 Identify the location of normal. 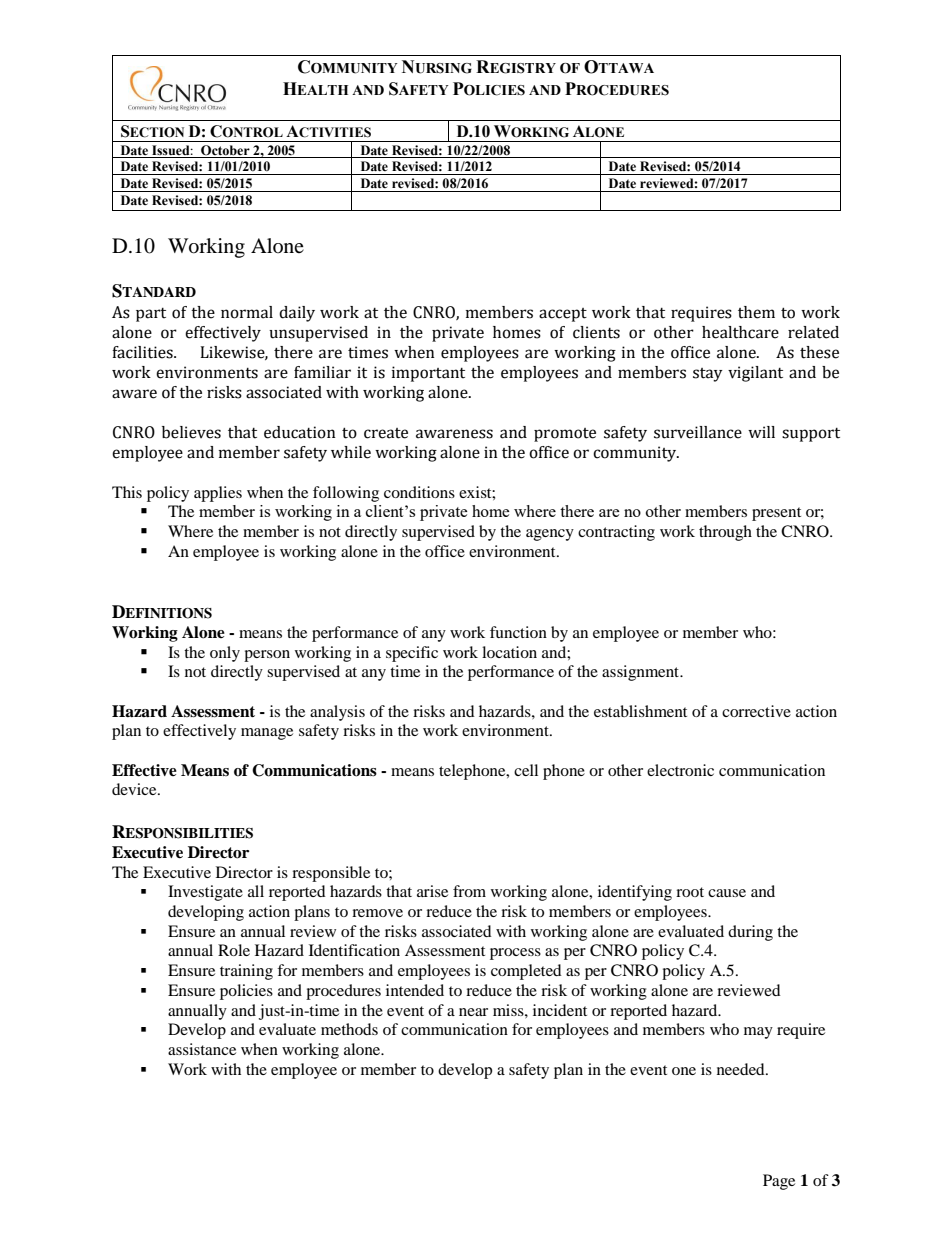
(247, 312).
